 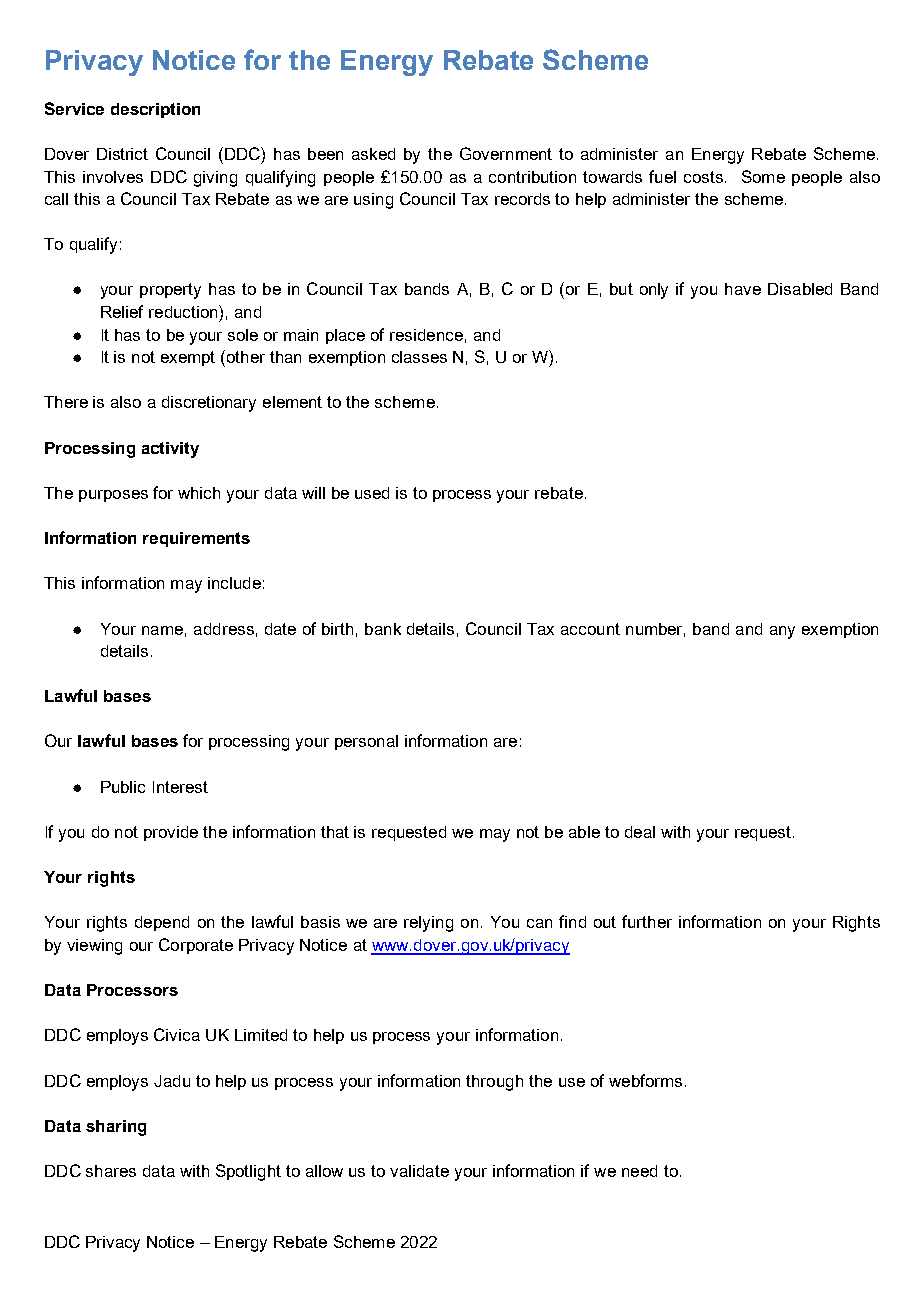 I want to click on only, so click(x=654, y=291).
